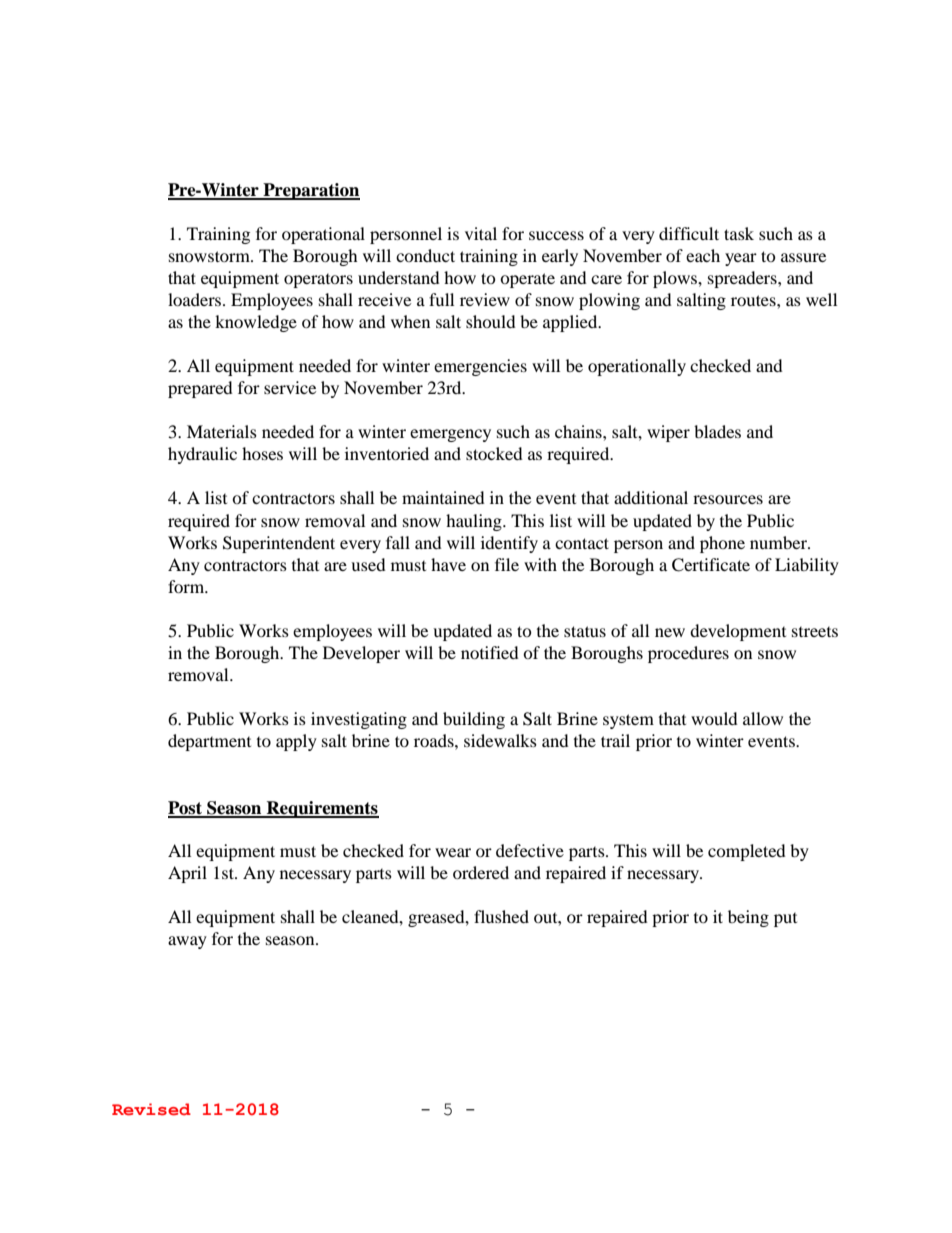 The height and width of the document is (1233, 952). I want to click on Superintendent, so click(279, 544).
